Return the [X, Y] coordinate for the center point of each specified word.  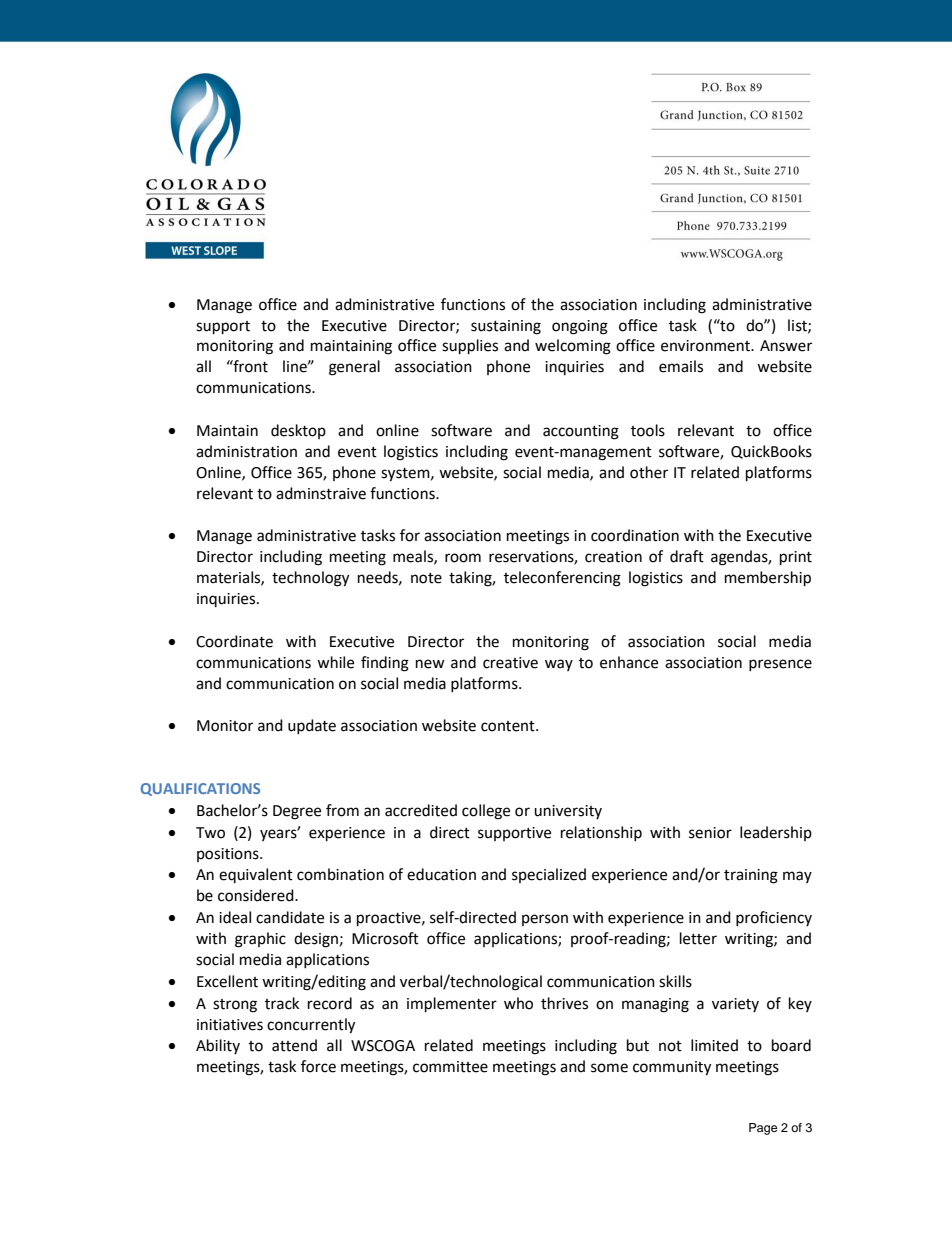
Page [763, 1129]
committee [450, 1067]
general [354, 368]
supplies [470, 347]
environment [706, 346]
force [318, 1066]
